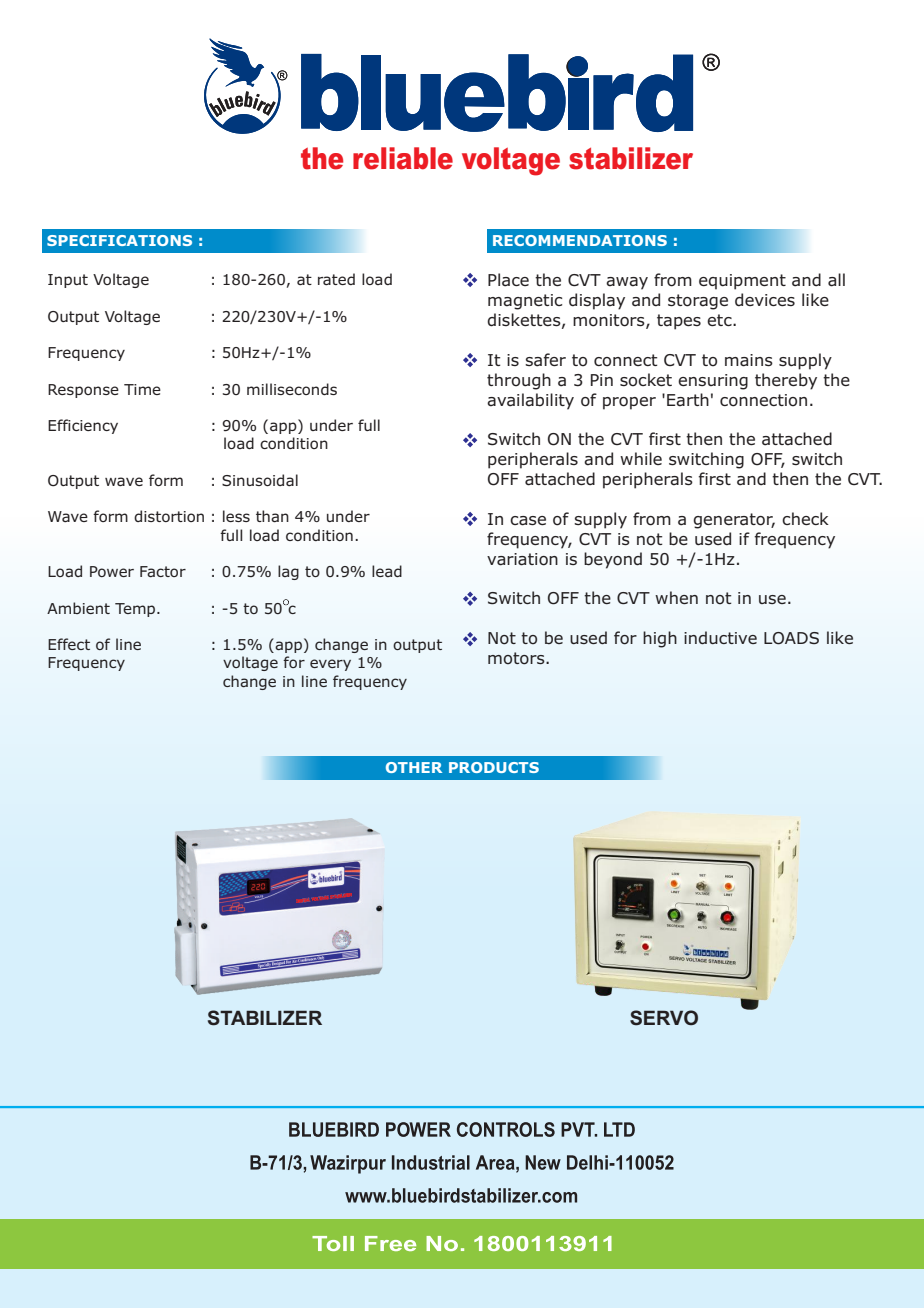 This screenshot has height=1308, width=924. I want to click on OTHER, so click(414, 767).
